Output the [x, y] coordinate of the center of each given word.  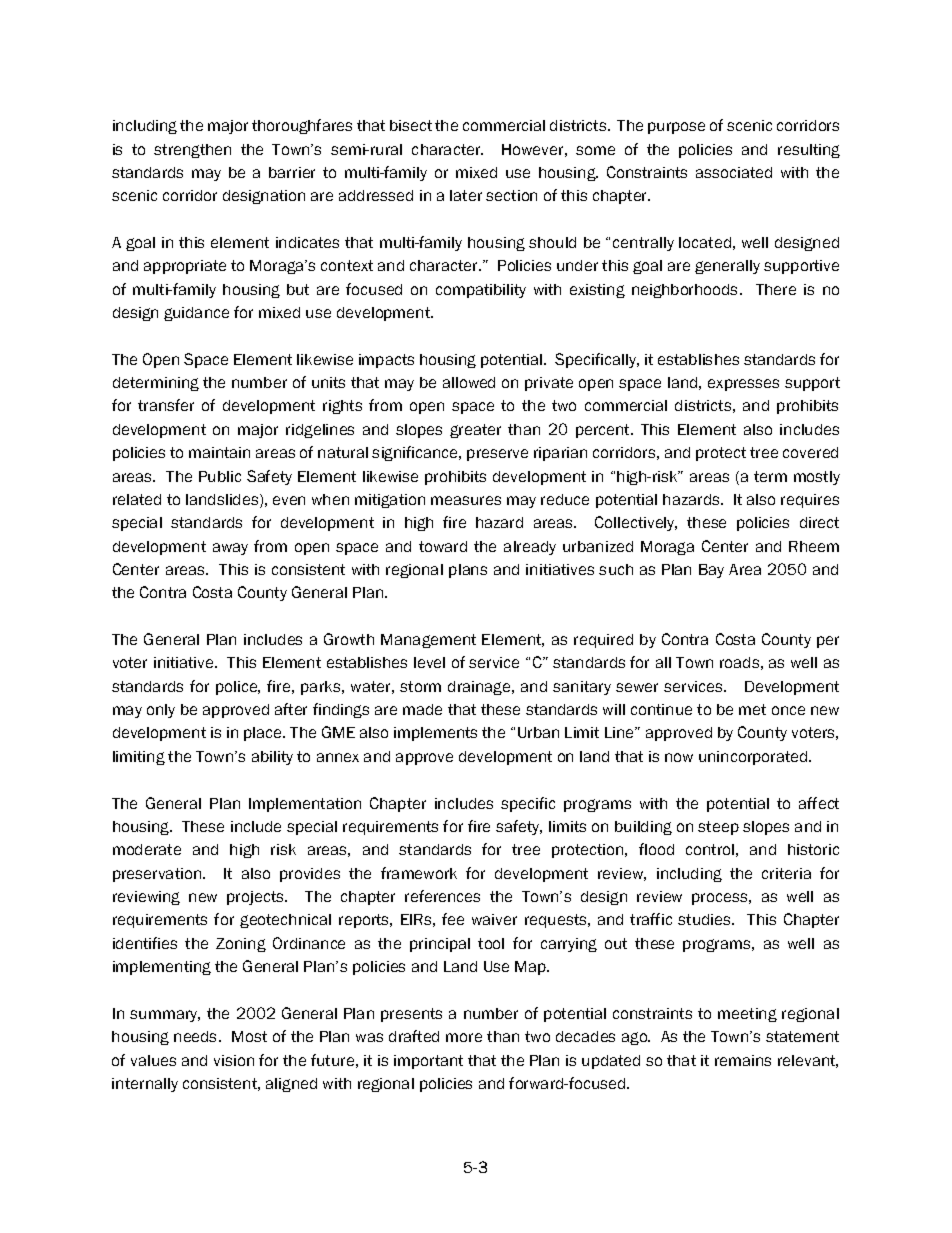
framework [419, 873]
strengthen [192, 151]
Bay [711, 571]
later [466, 195]
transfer [166, 405]
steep [718, 828]
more [464, 1037]
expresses [743, 385]
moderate [147, 849]
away [230, 549]
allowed [469, 382]
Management [428, 641]
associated [734, 172]
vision [234, 1060]
